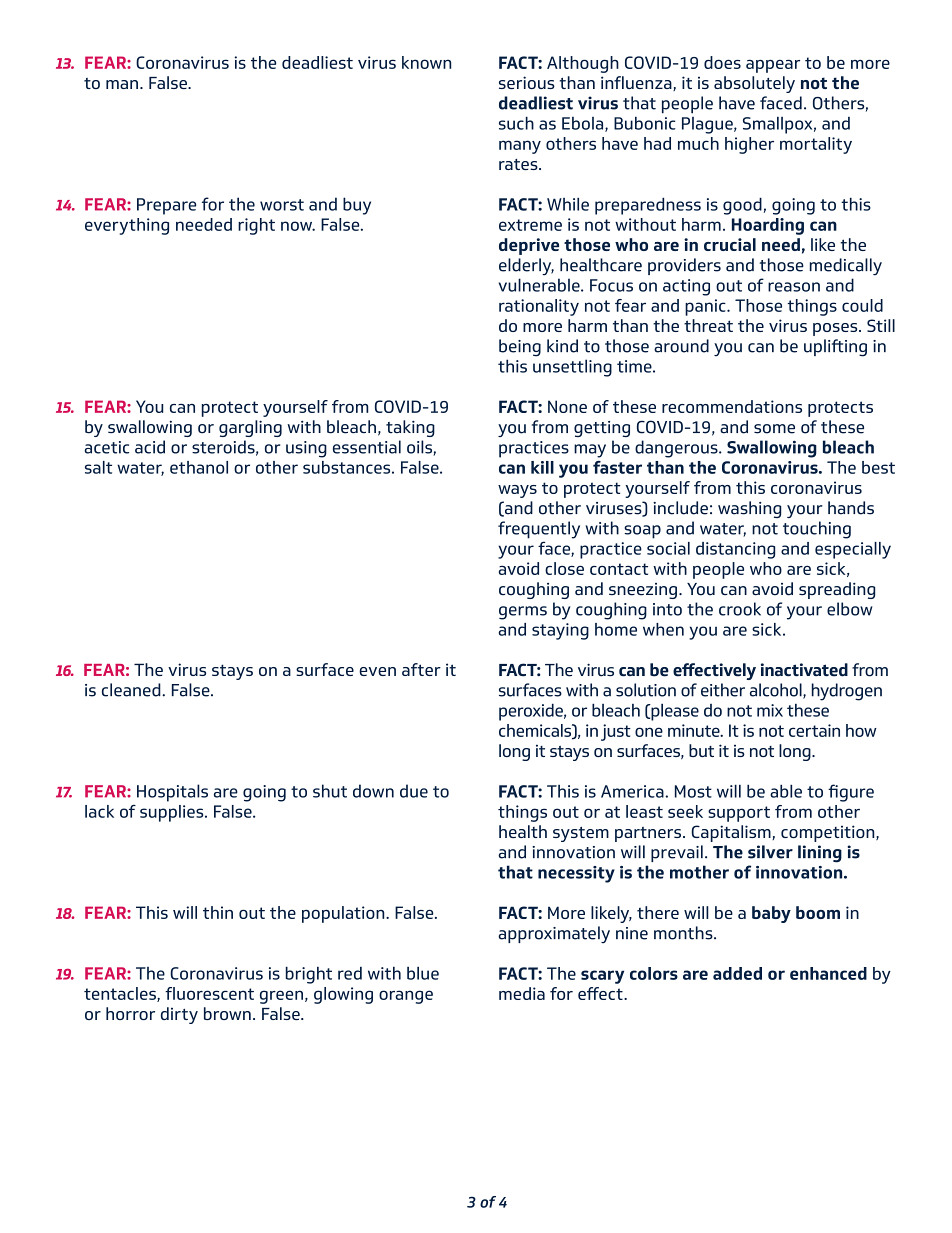 This screenshot has width=952, height=1233. I want to click on inactivated, so click(804, 670).
